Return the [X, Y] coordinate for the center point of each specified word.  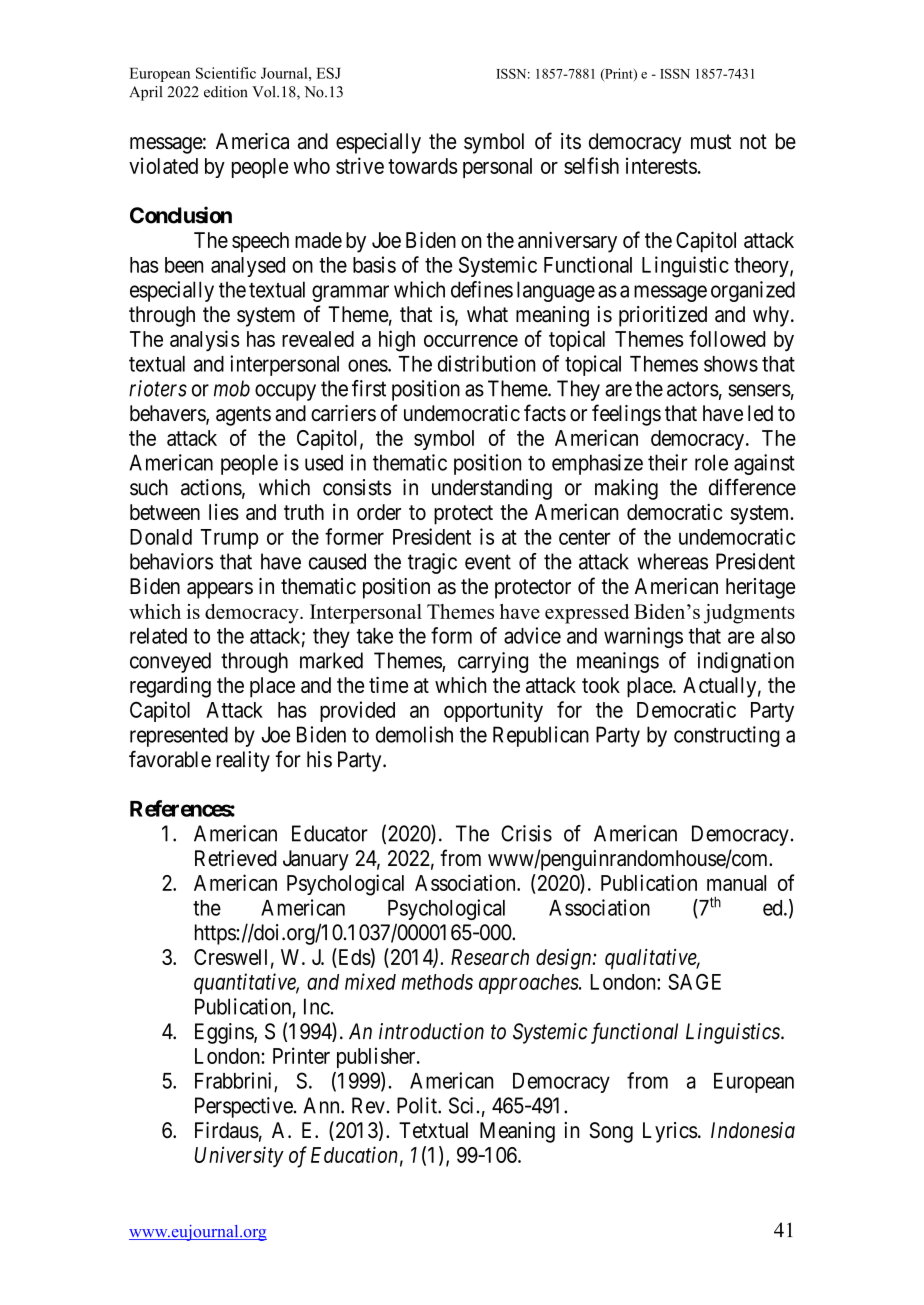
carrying [493, 662]
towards [423, 166]
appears [220, 590]
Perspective [244, 1107]
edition [225, 92]
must [711, 142]
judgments [749, 614]
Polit [418, 1105]
